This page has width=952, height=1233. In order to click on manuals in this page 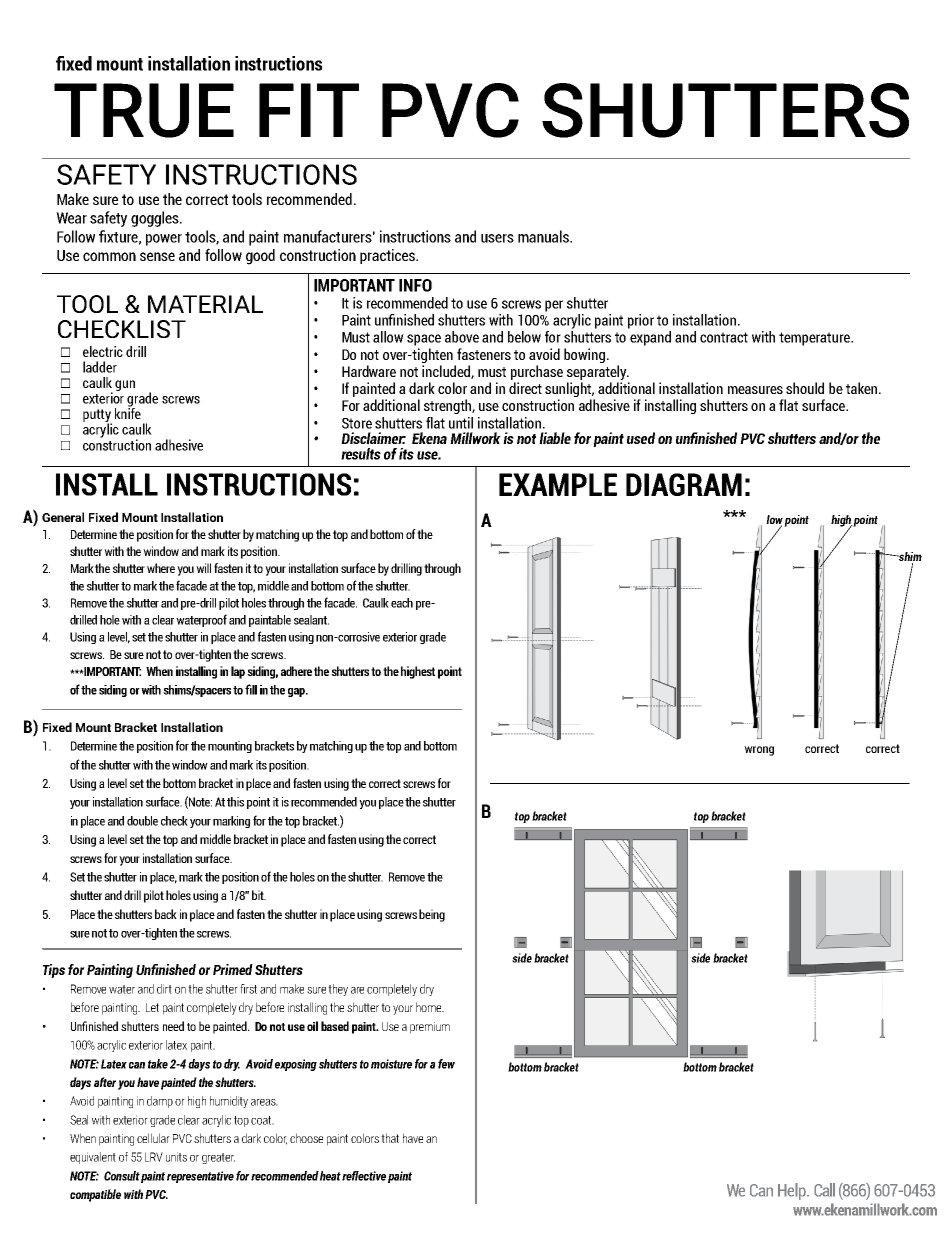, I will do `click(545, 236)`.
